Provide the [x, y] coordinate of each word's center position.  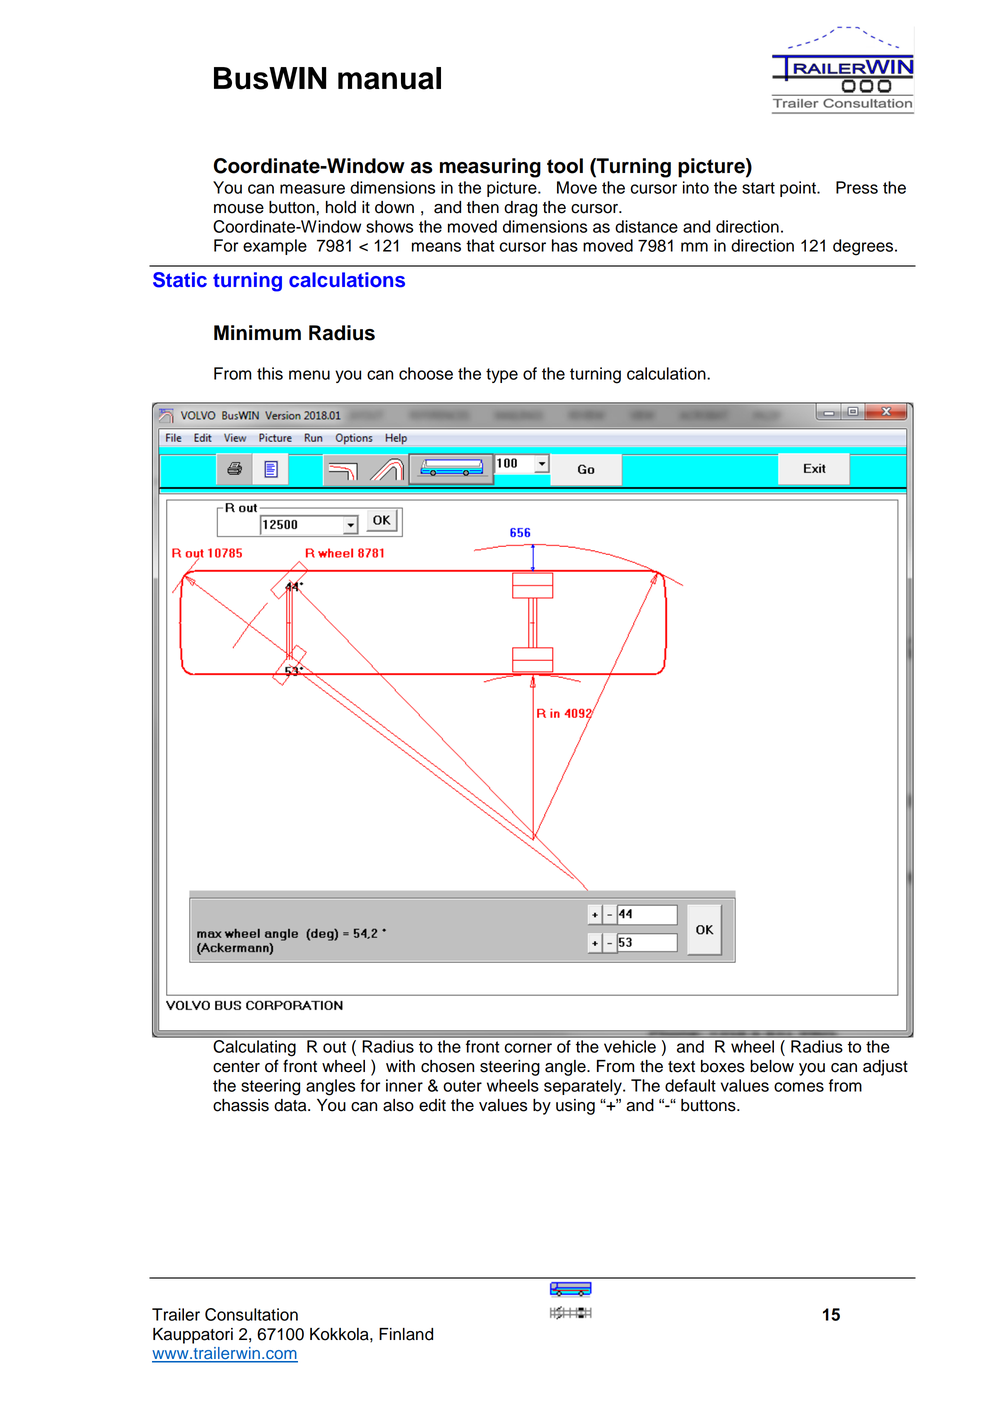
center [236, 1067]
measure [312, 189]
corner [528, 1048]
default [690, 1085]
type [502, 375]
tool [565, 166]
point [799, 189]
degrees [864, 247]
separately [584, 1087]
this [270, 373]
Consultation [251, 1314]
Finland [406, 1334]
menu [309, 375]
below [772, 1066]
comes [799, 1087]
